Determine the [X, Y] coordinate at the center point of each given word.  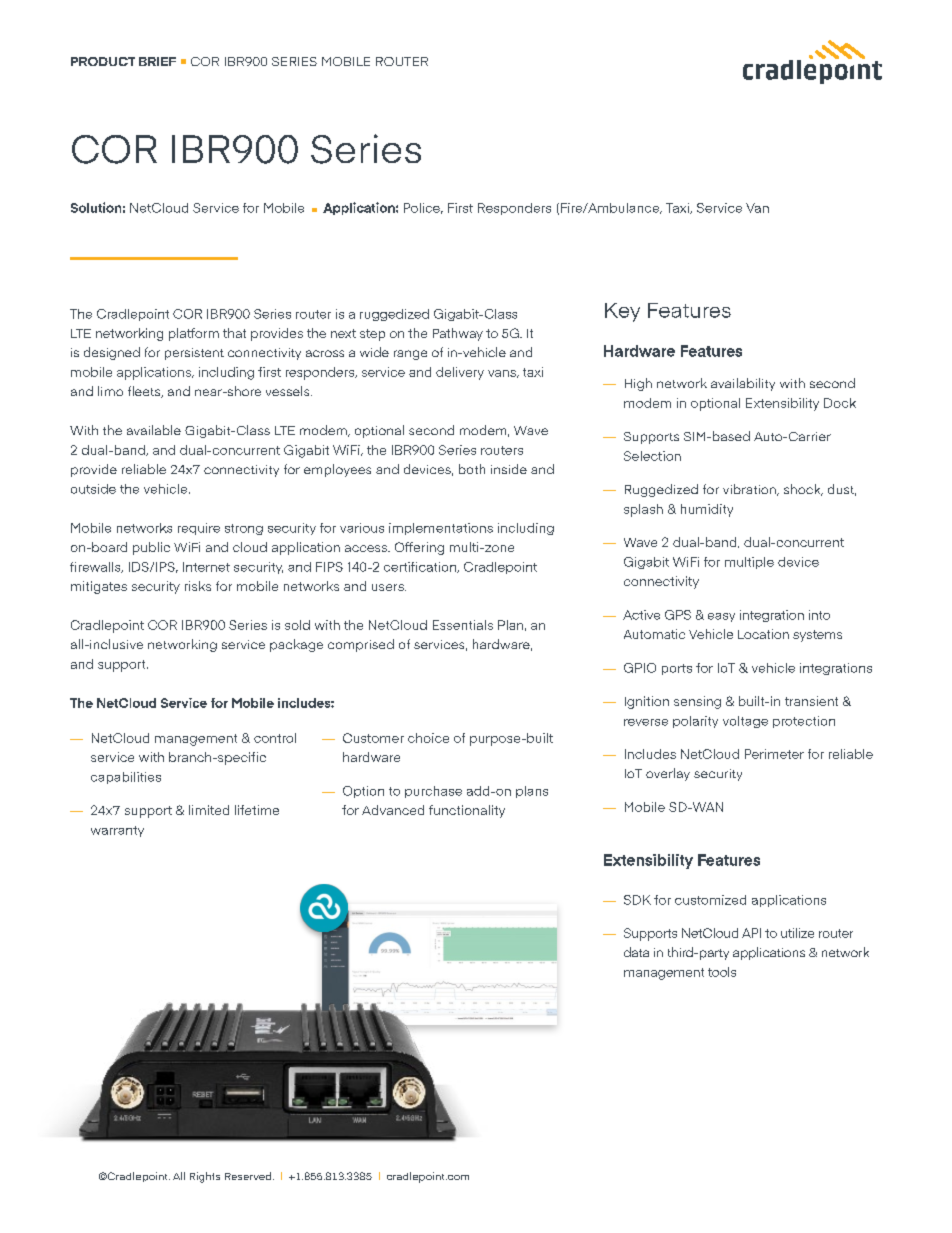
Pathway [458, 334]
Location [763, 634]
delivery [460, 373]
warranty [117, 831]
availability [743, 384]
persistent [194, 354]
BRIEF [157, 61]
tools [722, 972]
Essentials [463, 625]
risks [198, 586]
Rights [205, 1177]
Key [622, 312]
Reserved [249, 1176]
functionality [467, 811]
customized [710, 900]
